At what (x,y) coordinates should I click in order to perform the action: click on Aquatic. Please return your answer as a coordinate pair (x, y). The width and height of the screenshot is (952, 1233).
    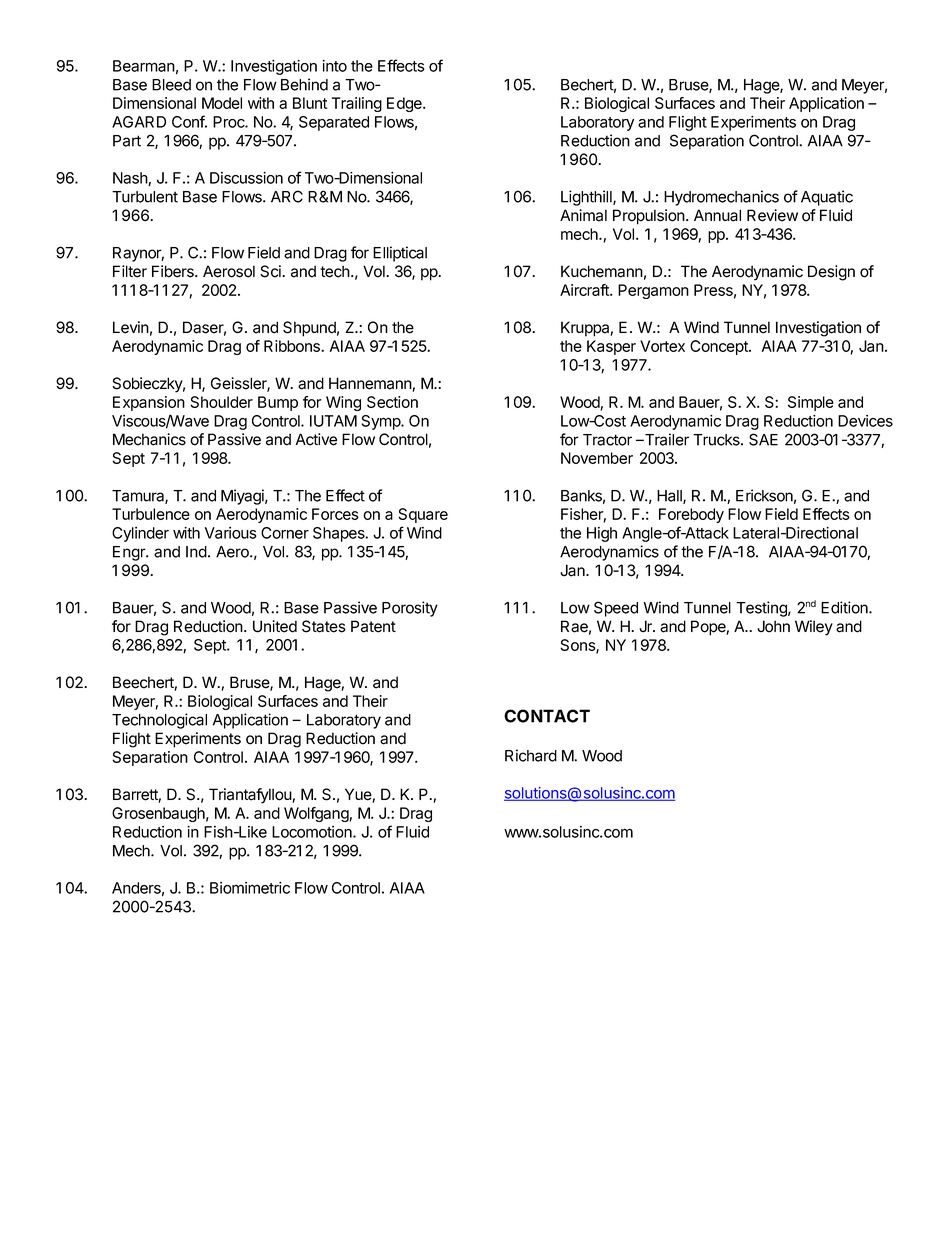
    Looking at the image, I should click on (827, 198).
